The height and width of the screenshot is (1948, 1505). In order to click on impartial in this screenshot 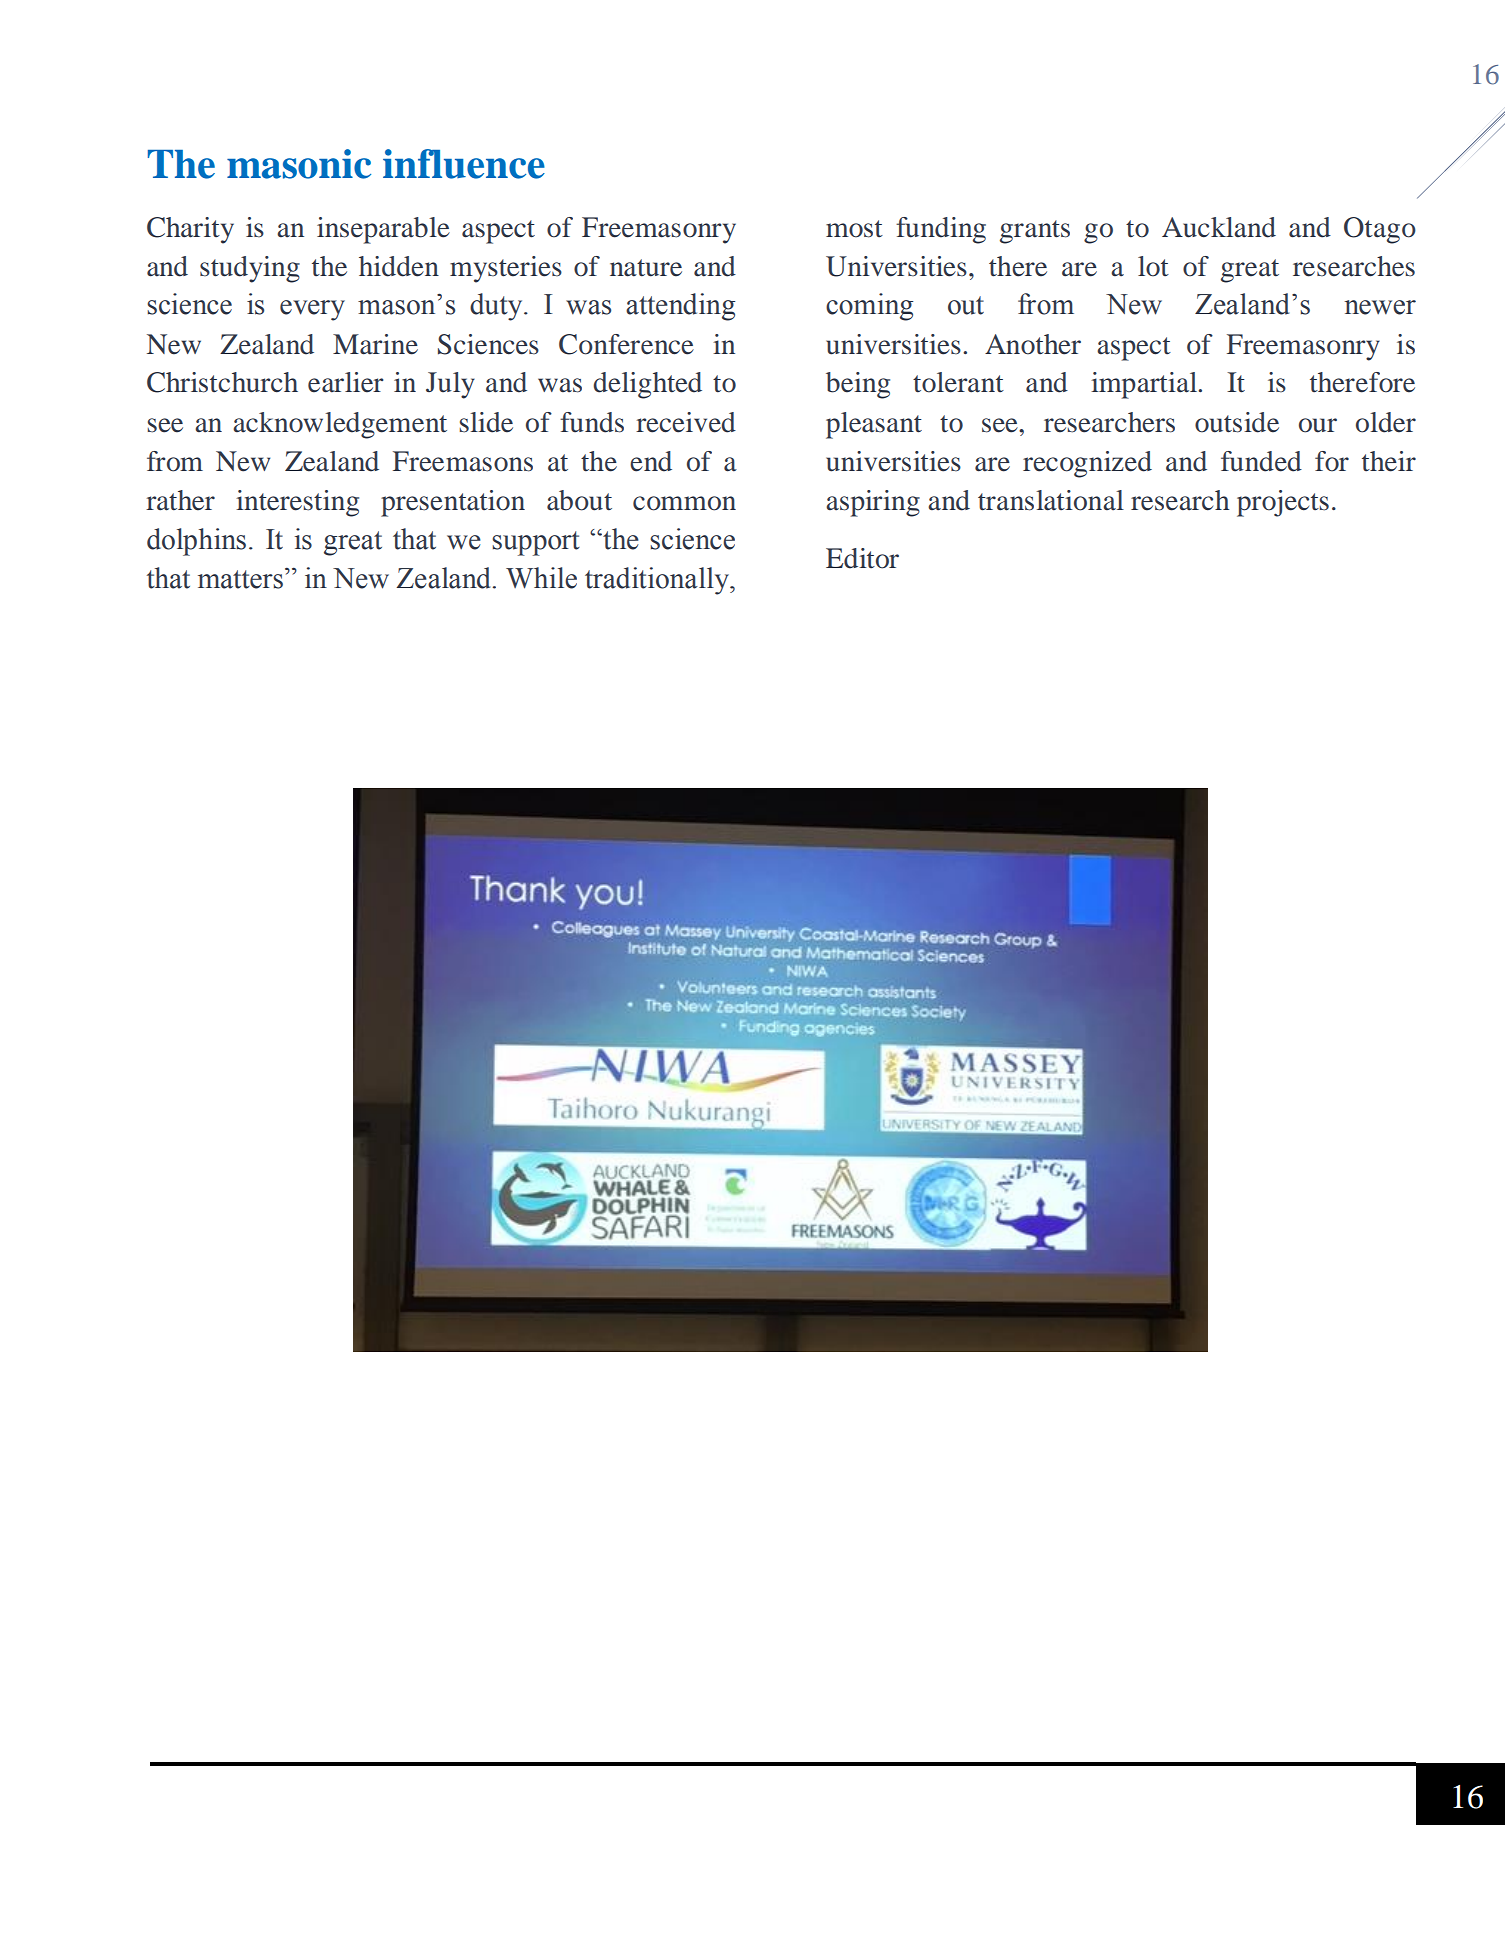, I will do `click(1145, 385)`.
